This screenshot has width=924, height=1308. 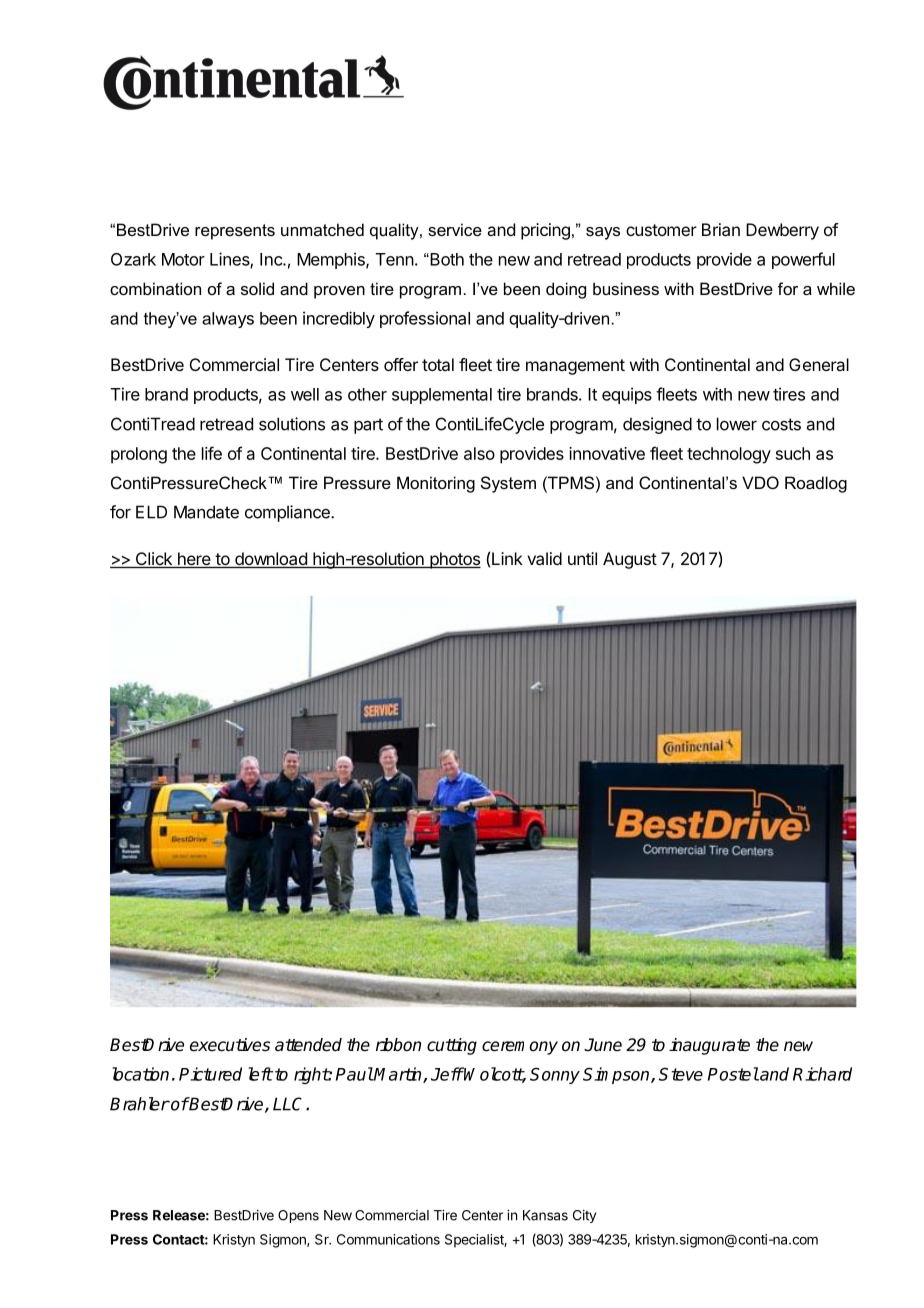 I want to click on City, so click(x=584, y=1216).
